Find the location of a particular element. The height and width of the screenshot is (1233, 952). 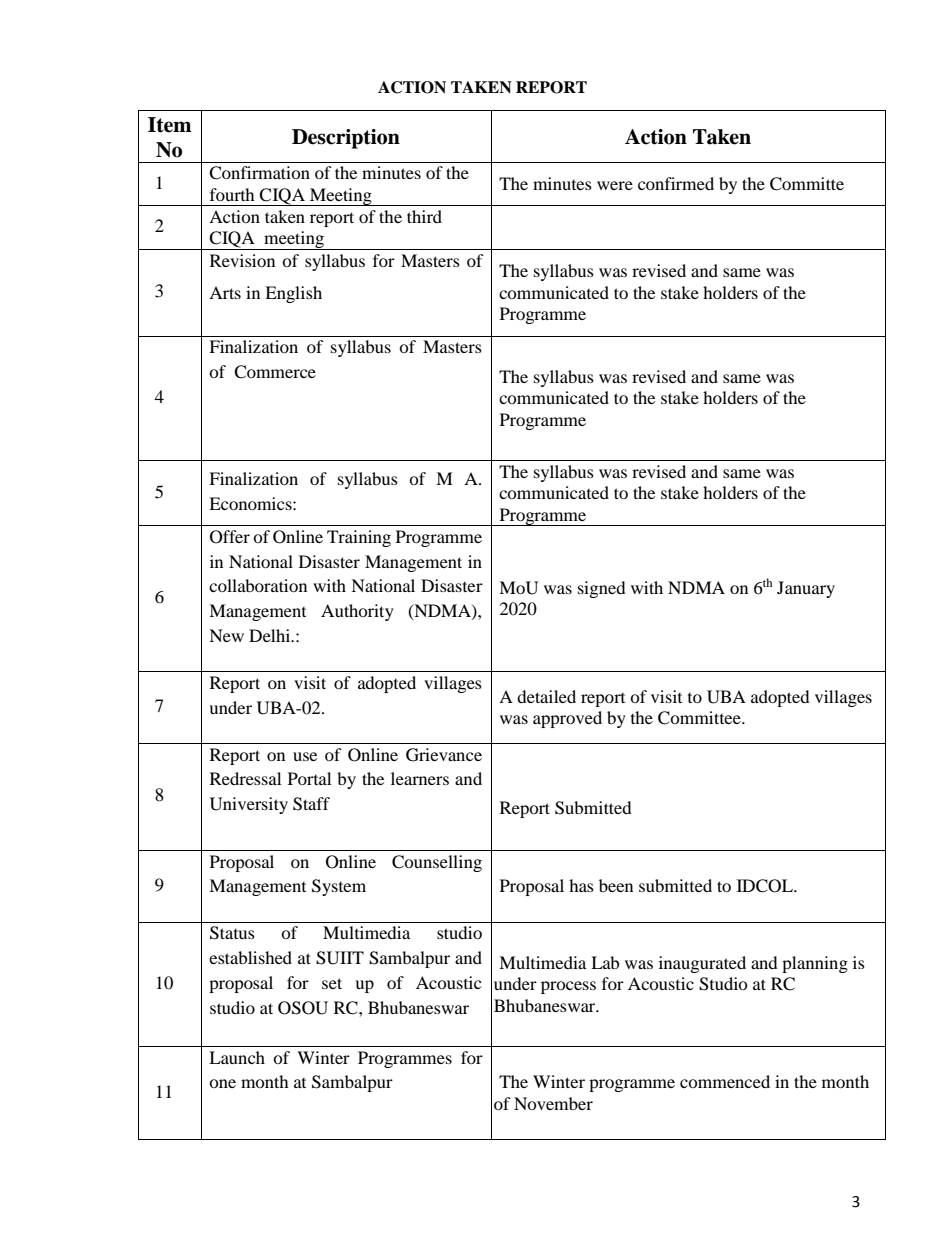

Counselling is located at coordinates (437, 863).
